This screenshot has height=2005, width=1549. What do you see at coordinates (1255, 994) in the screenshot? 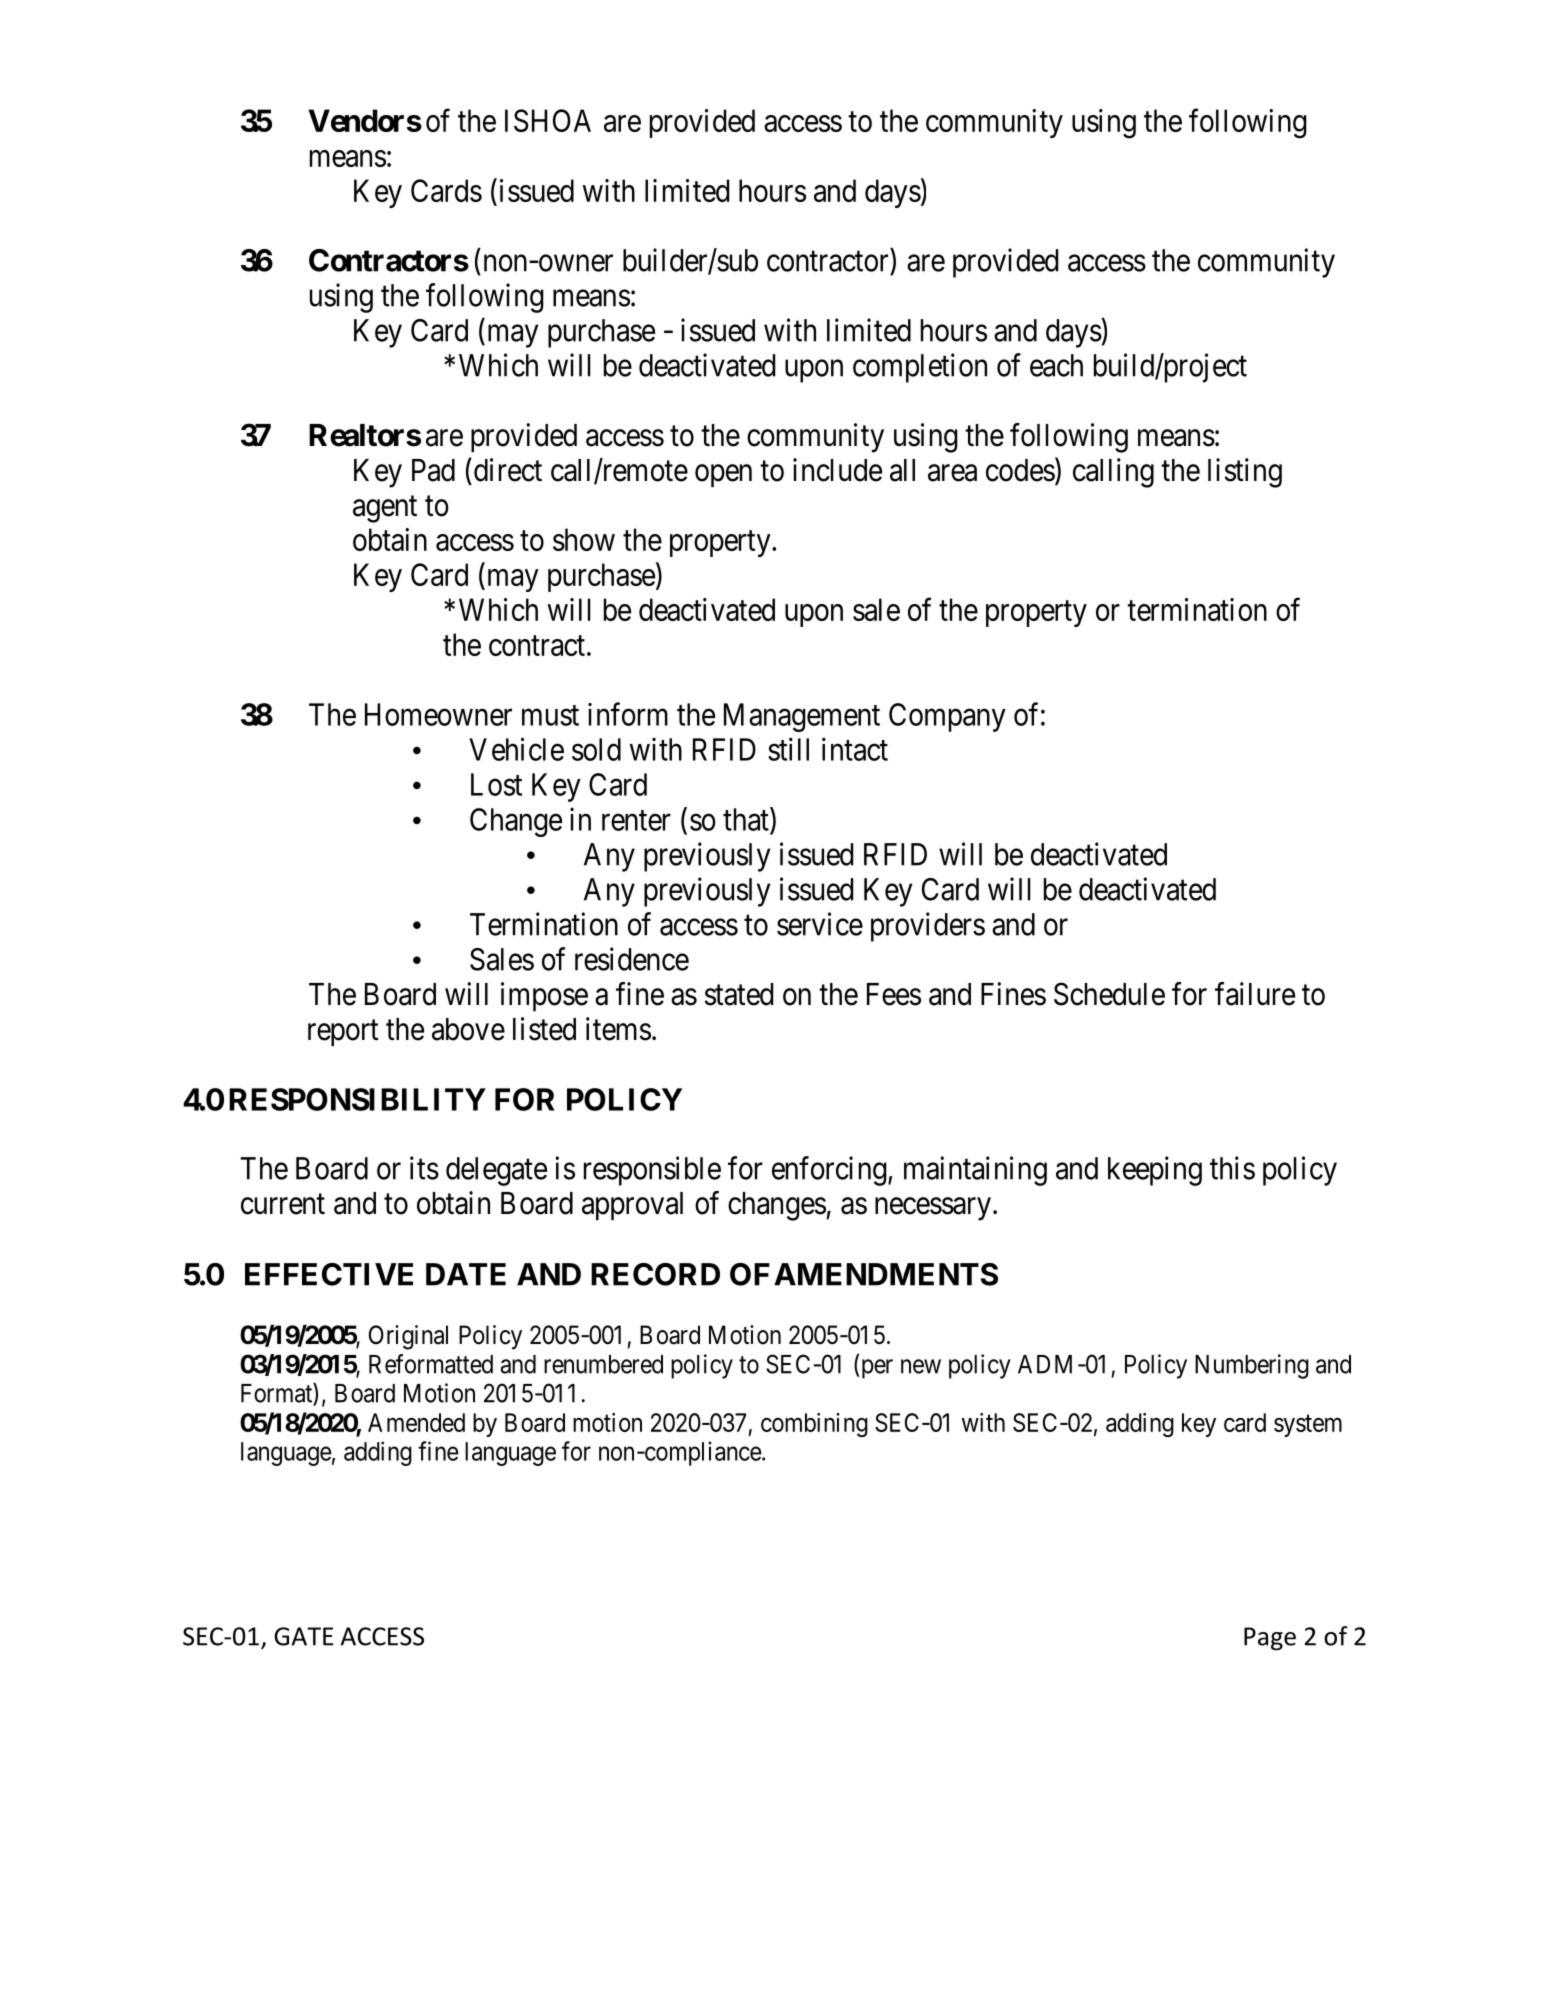
I see `failure` at bounding box center [1255, 994].
